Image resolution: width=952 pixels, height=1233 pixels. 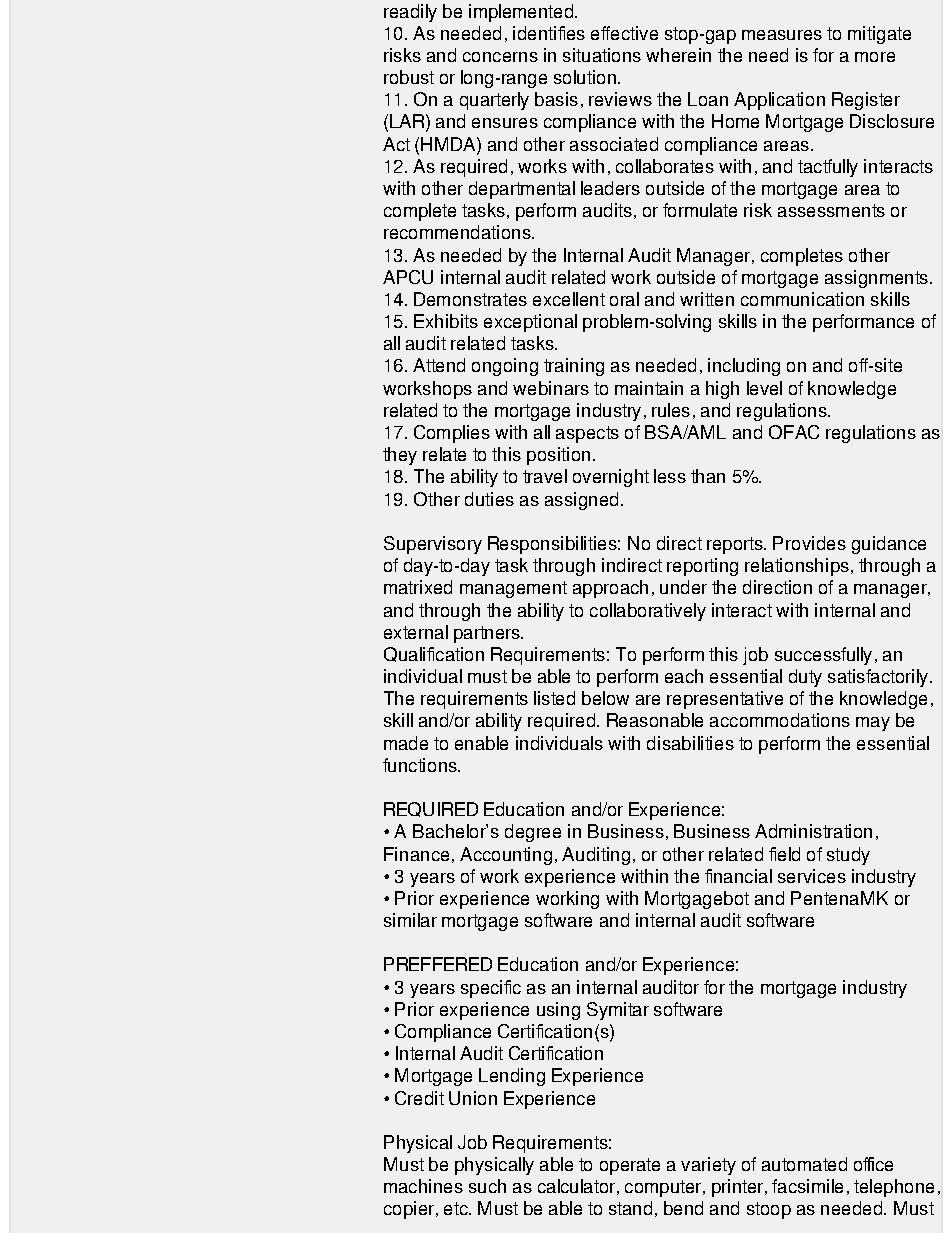 I want to click on etc, so click(x=457, y=1208).
